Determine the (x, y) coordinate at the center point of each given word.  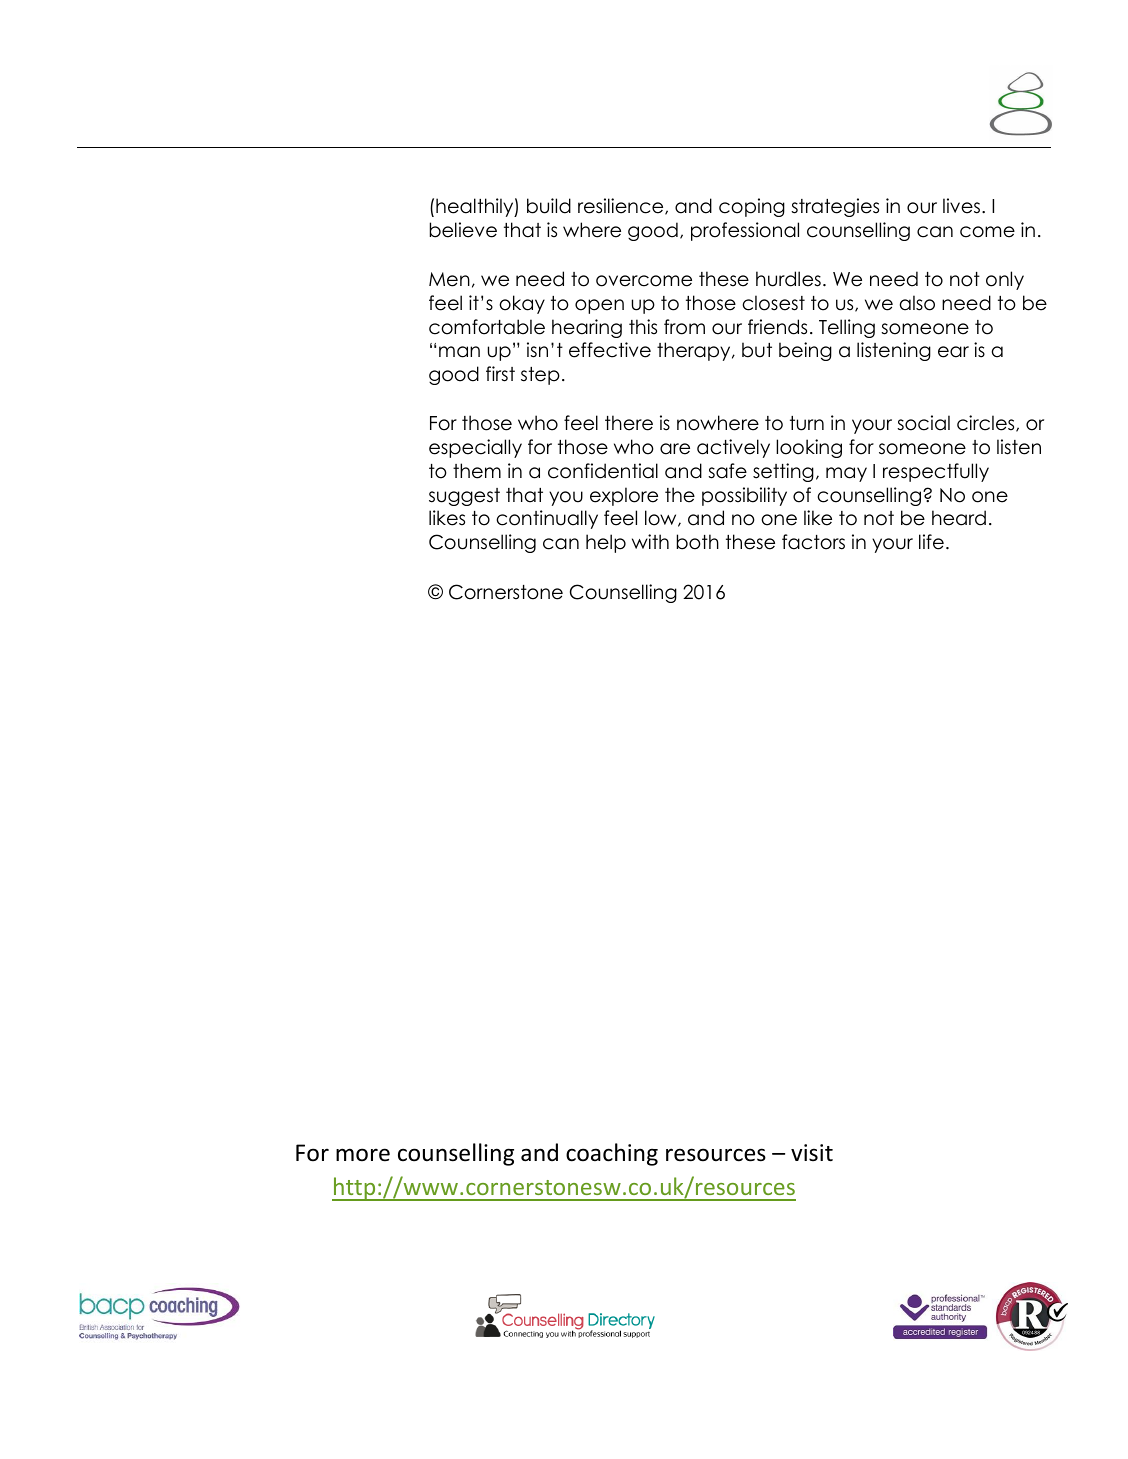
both (698, 542)
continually (547, 519)
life (931, 542)
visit (812, 1153)
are (675, 449)
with (650, 541)
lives (963, 206)
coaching (612, 1154)
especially (475, 448)
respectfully (936, 472)
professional (745, 231)
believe (463, 230)
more (363, 1155)
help (606, 543)
